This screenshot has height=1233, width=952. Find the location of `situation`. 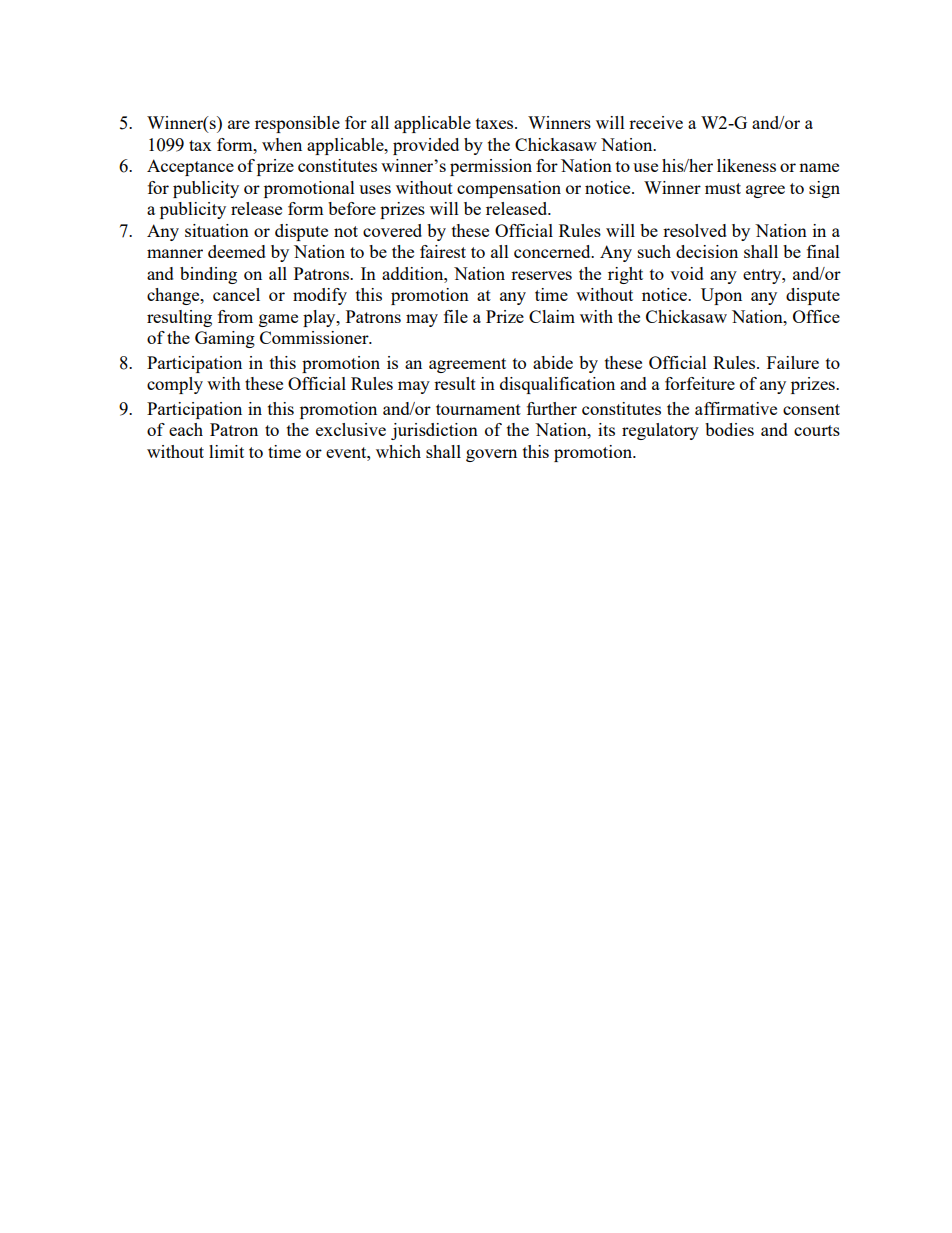

situation is located at coordinates (217, 230).
